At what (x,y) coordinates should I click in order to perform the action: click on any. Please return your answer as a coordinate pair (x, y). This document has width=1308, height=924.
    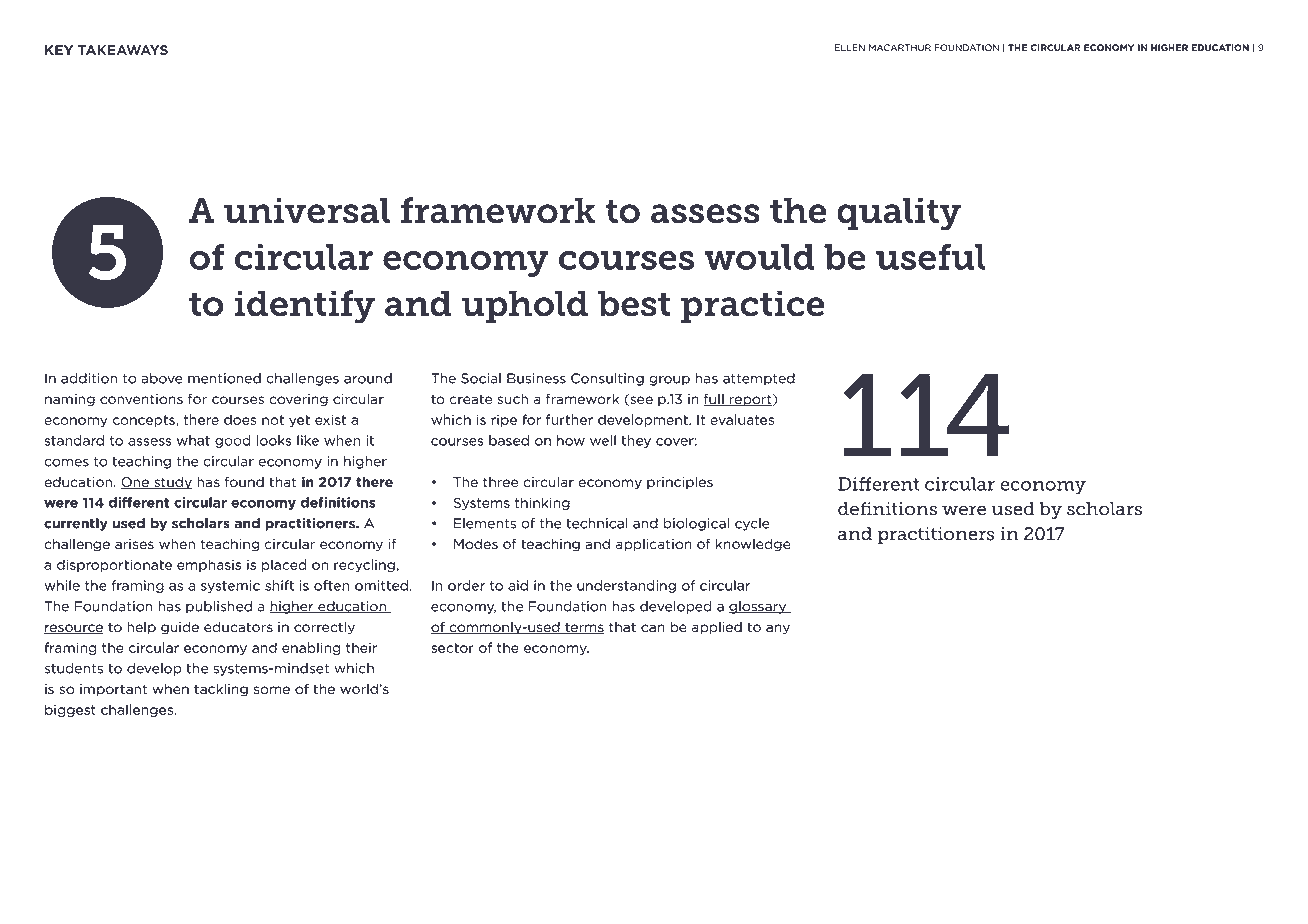
    Looking at the image, I should click on (778, 629).
